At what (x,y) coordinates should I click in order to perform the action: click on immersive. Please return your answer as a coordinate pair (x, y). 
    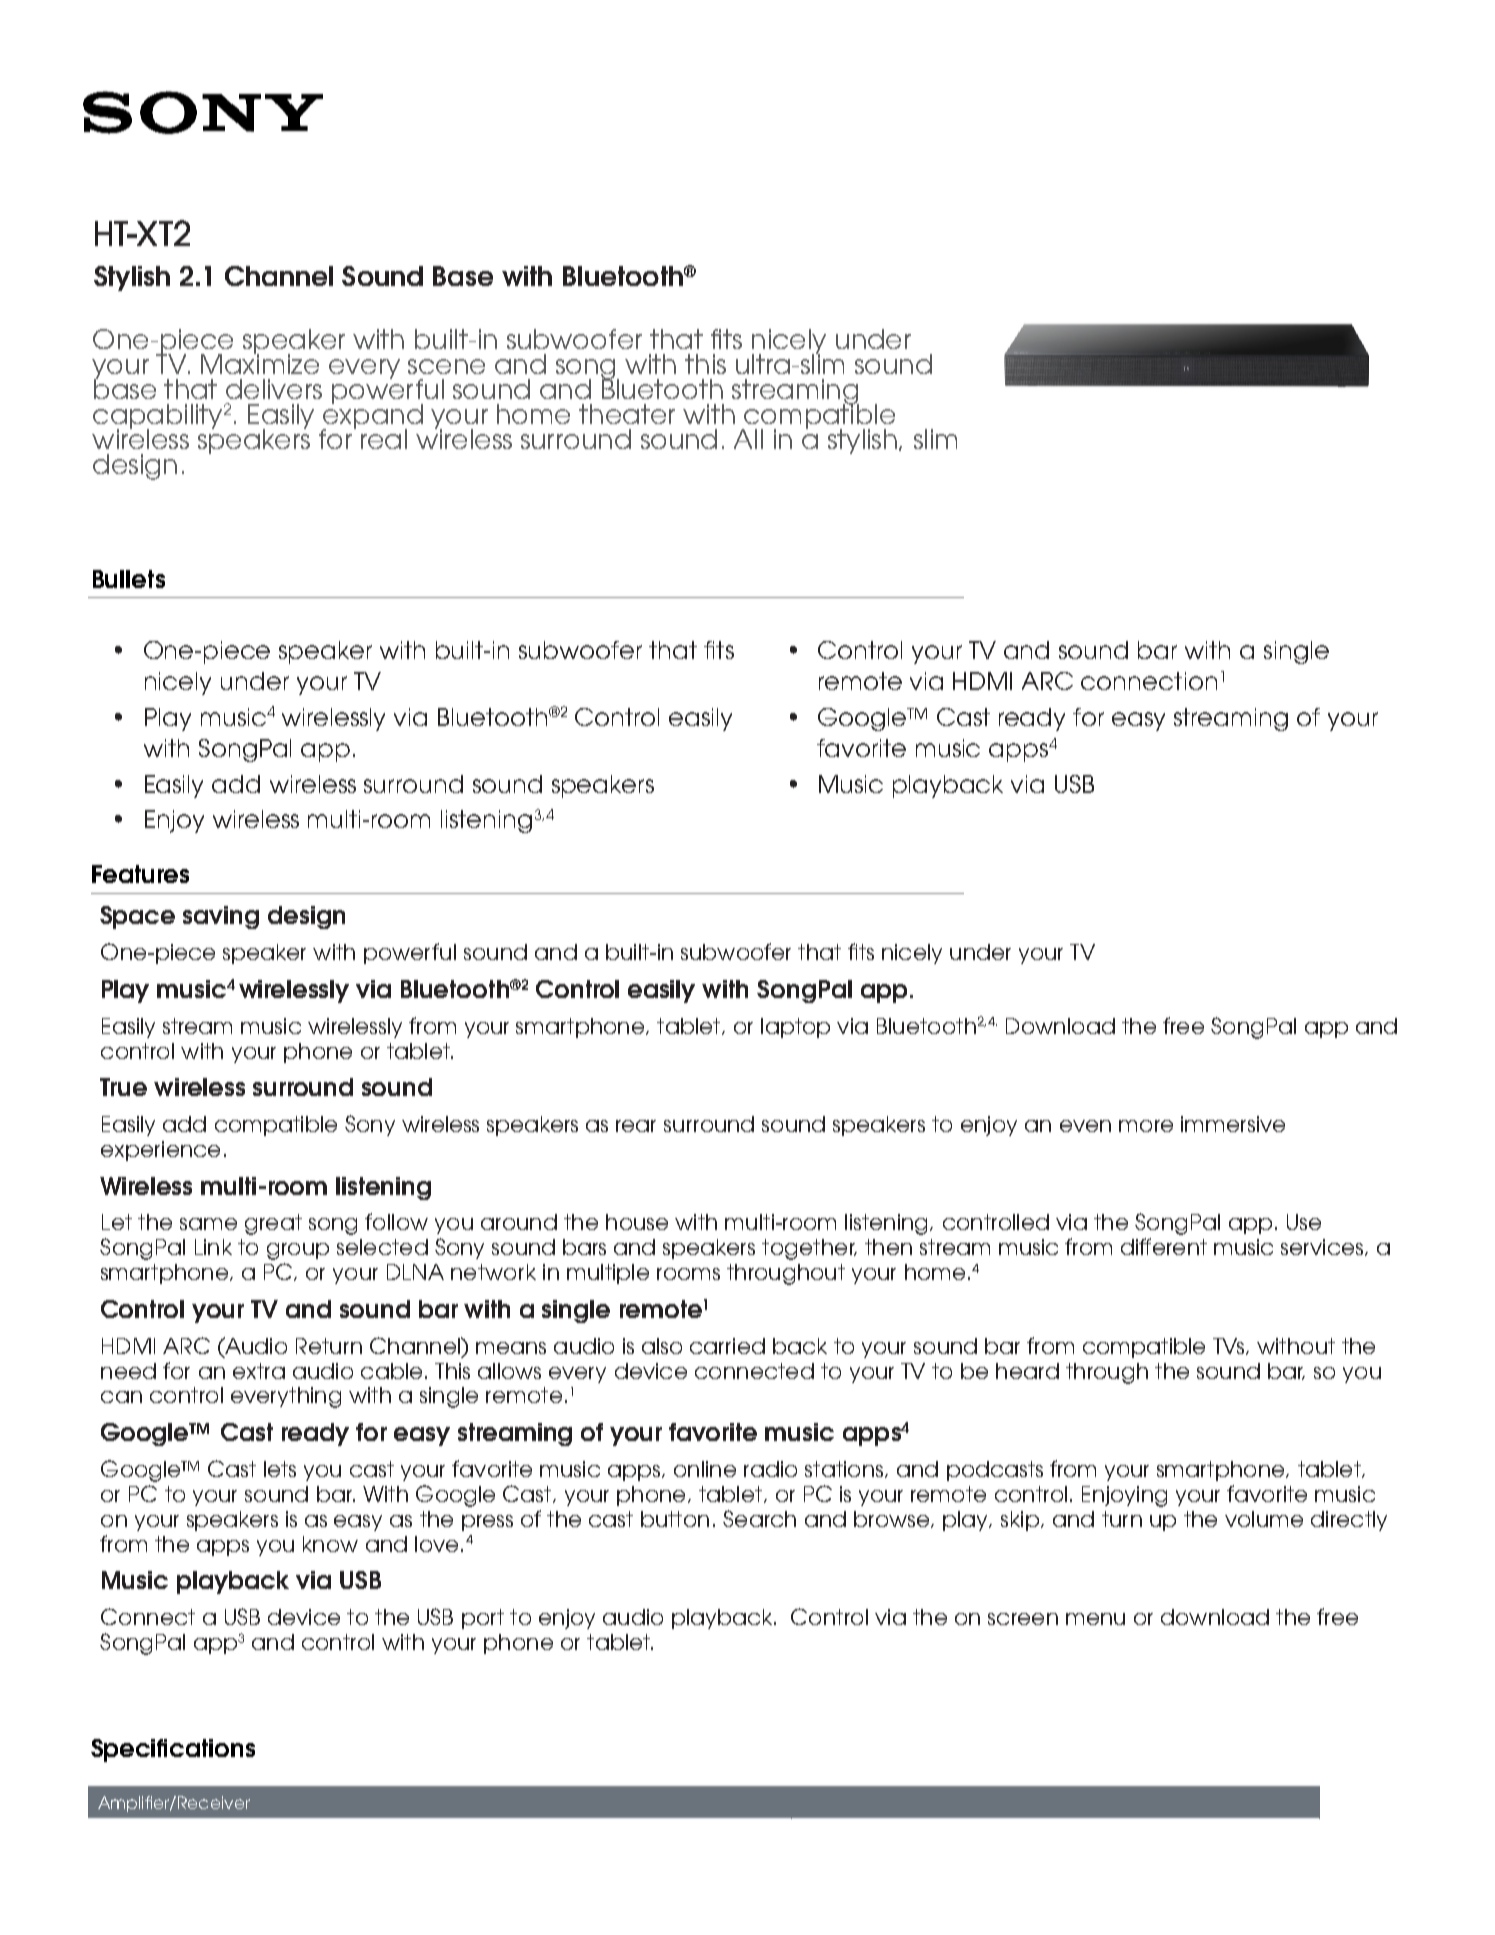
    Looking at the image, I should click on (1233, 1124).
